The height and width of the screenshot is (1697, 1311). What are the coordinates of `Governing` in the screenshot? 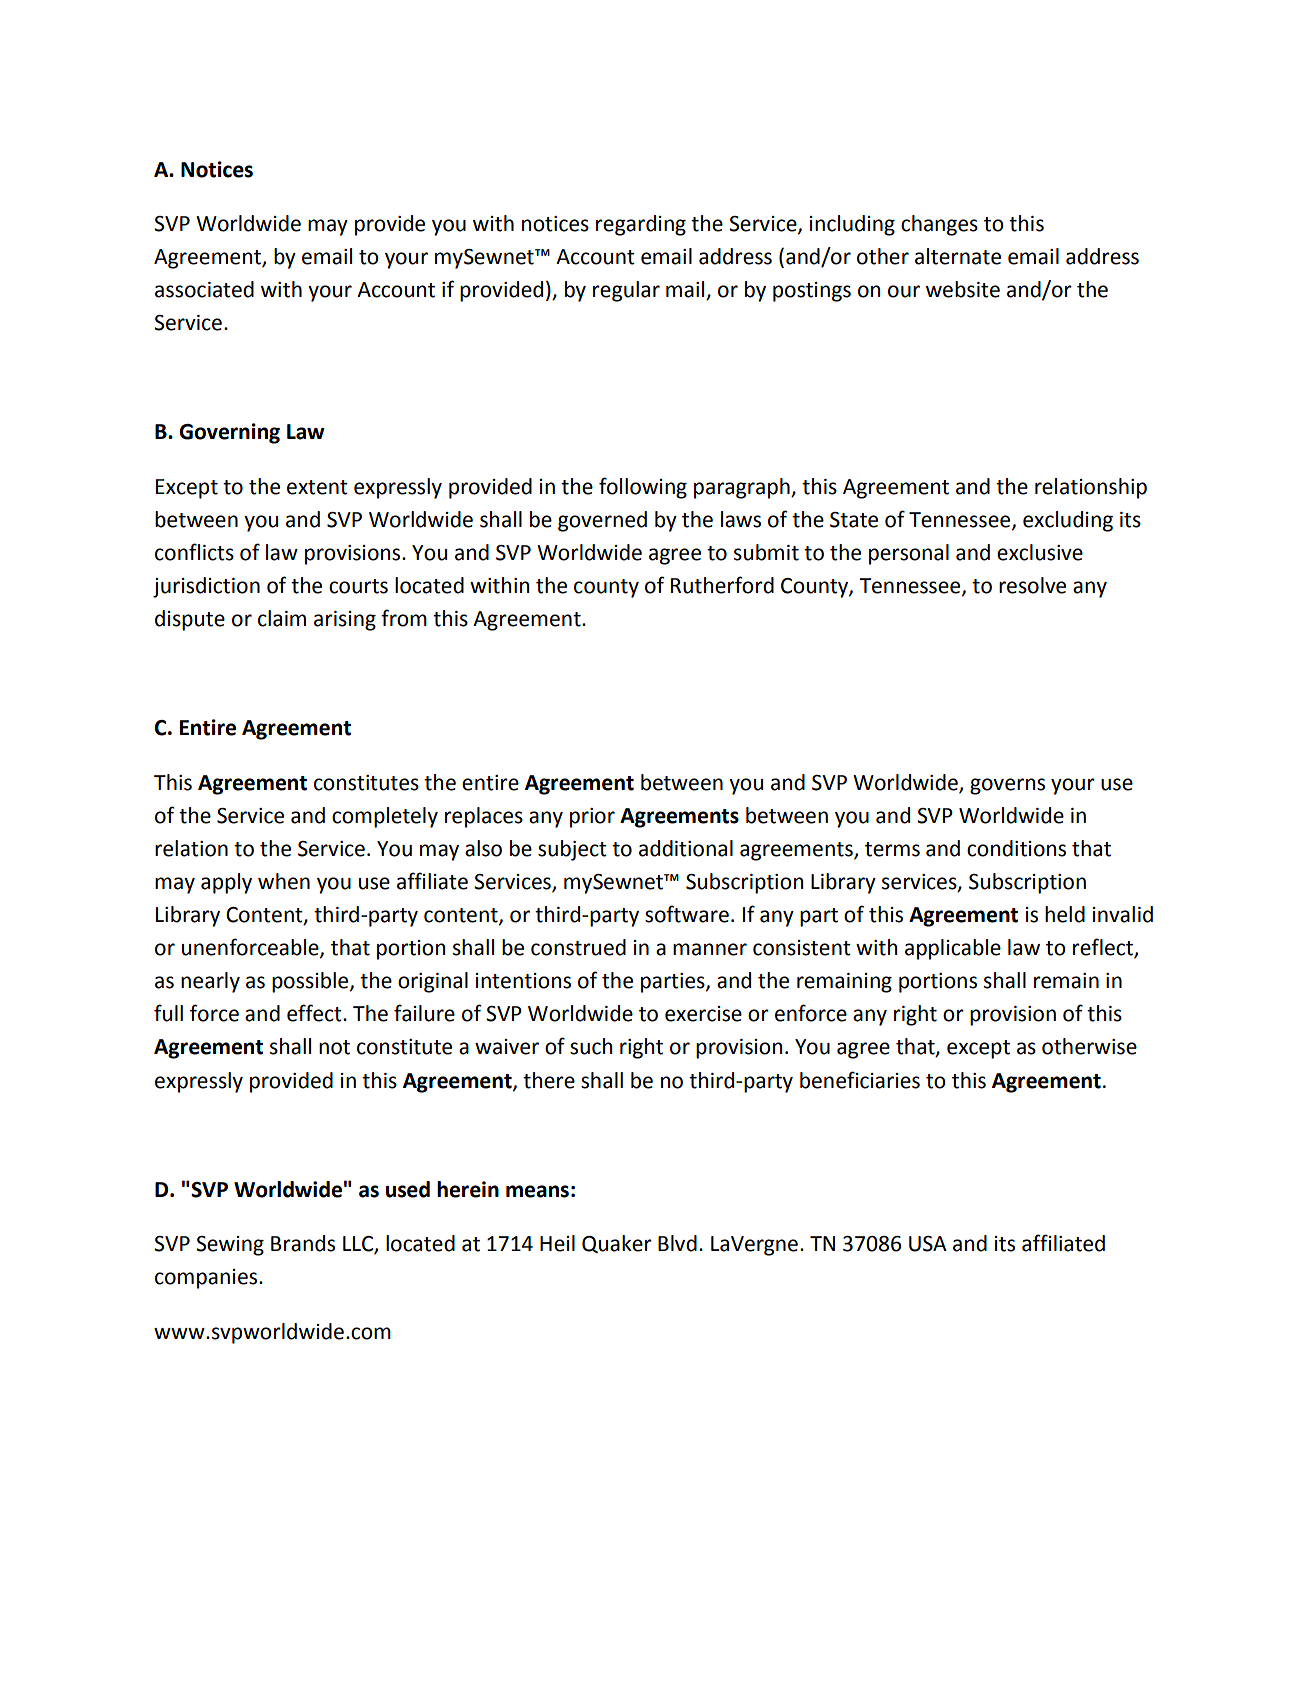 It's located at (229, 433).
